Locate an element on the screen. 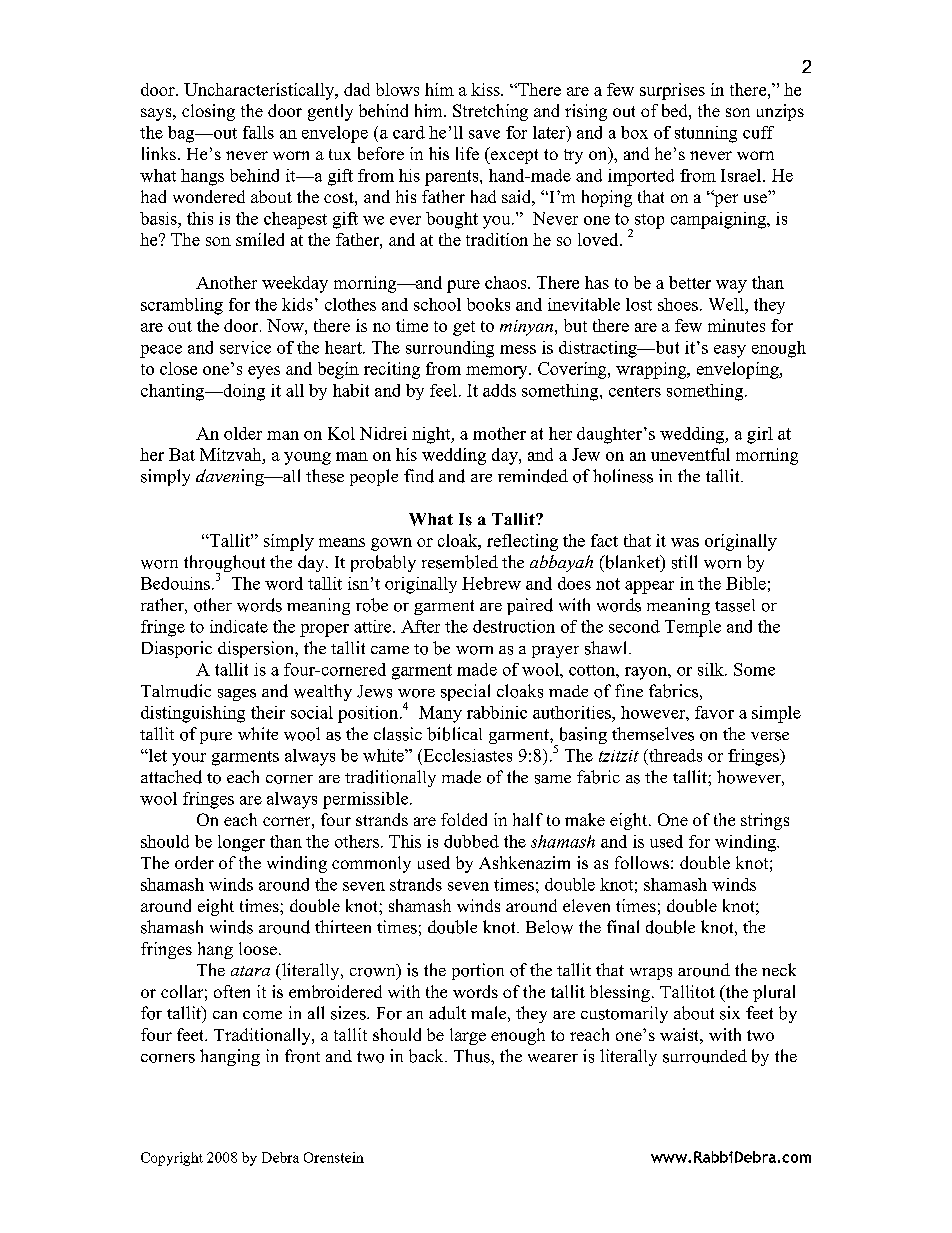  uneventful is located at coordinates (690, 454).
